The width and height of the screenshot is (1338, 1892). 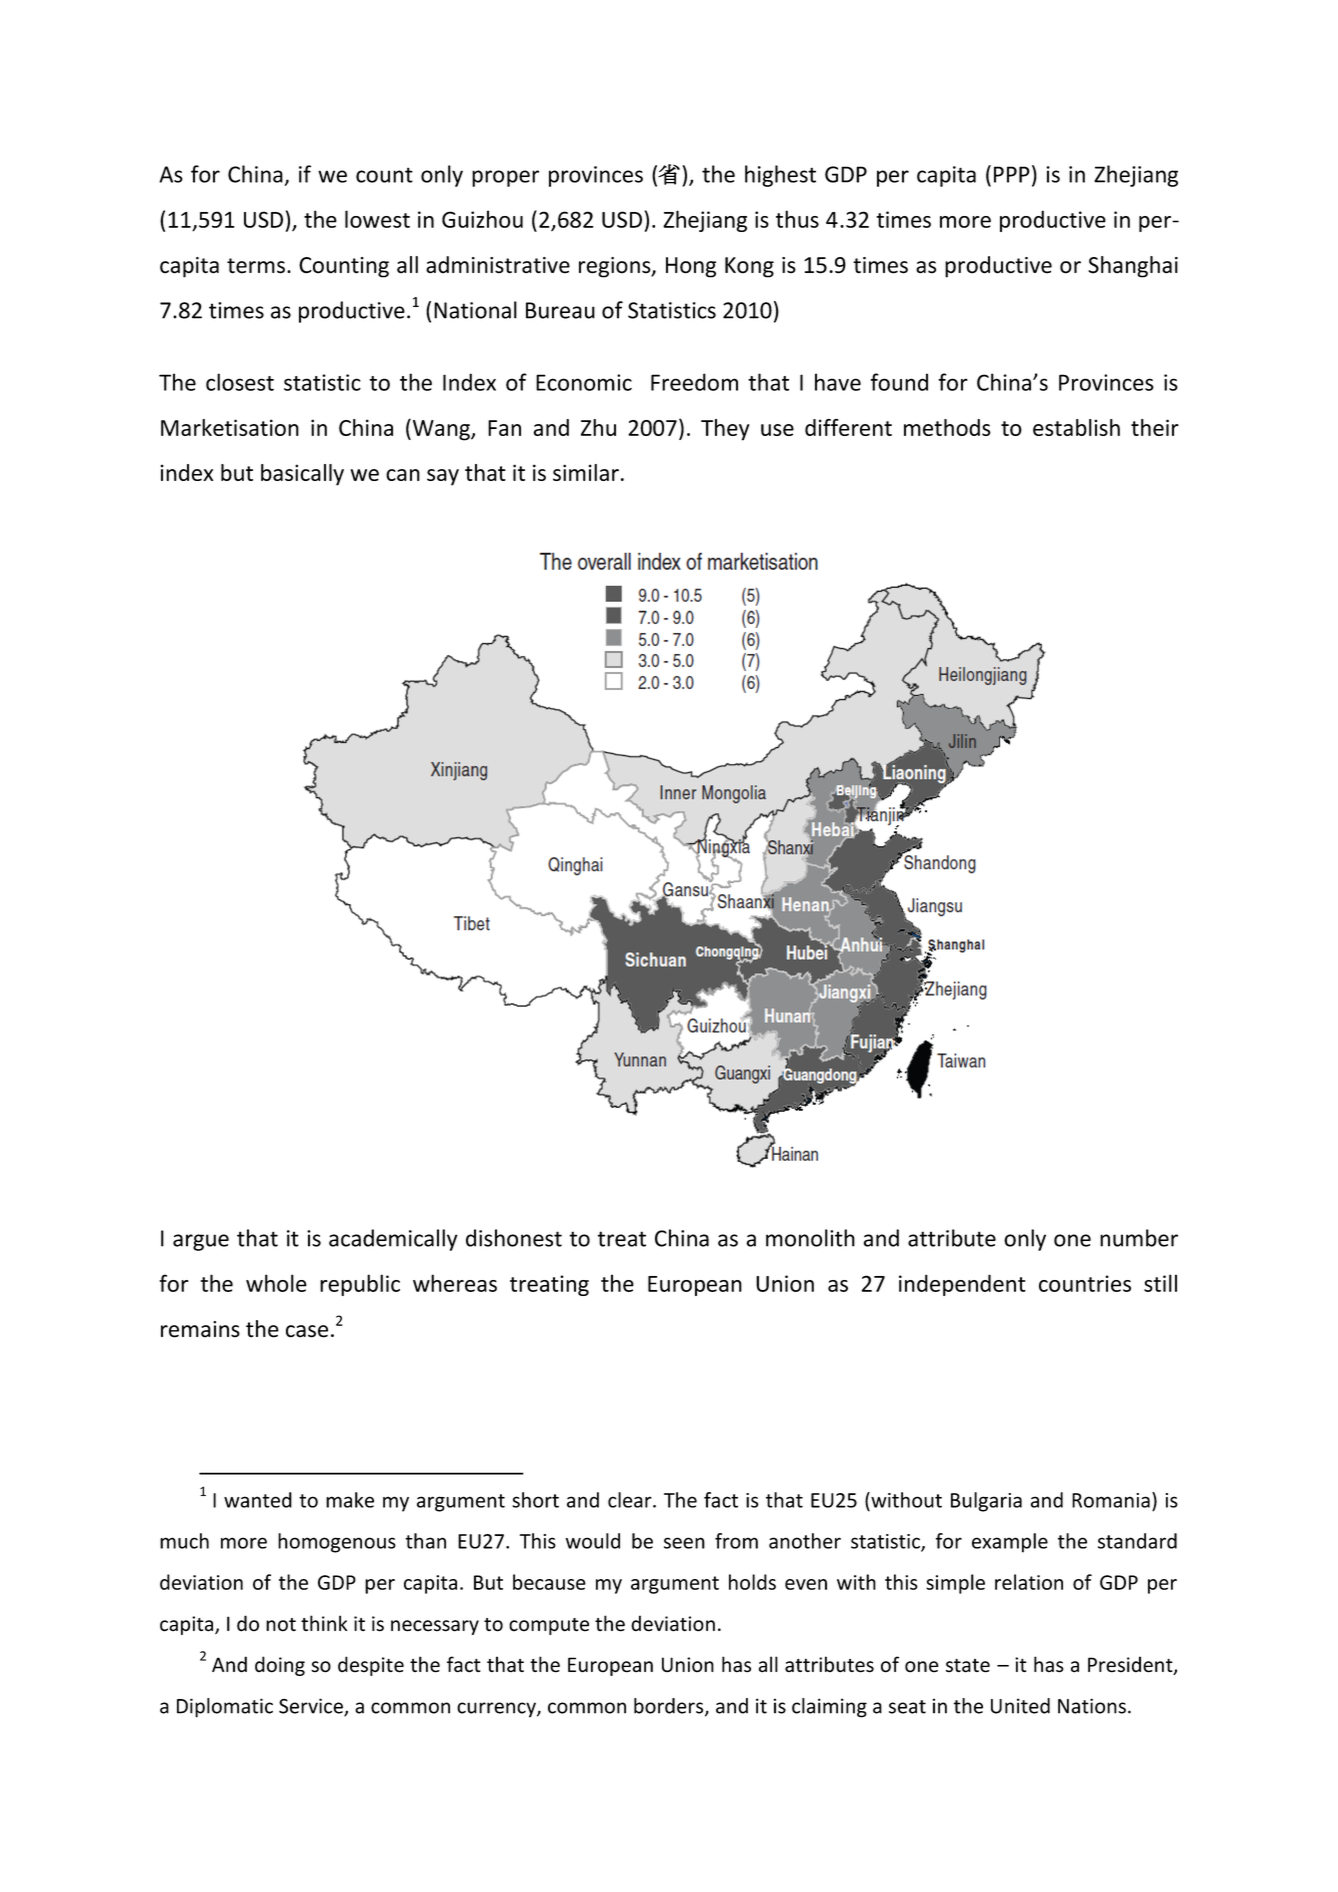 I want to click on monolith, so click(x=810, y=1238).
